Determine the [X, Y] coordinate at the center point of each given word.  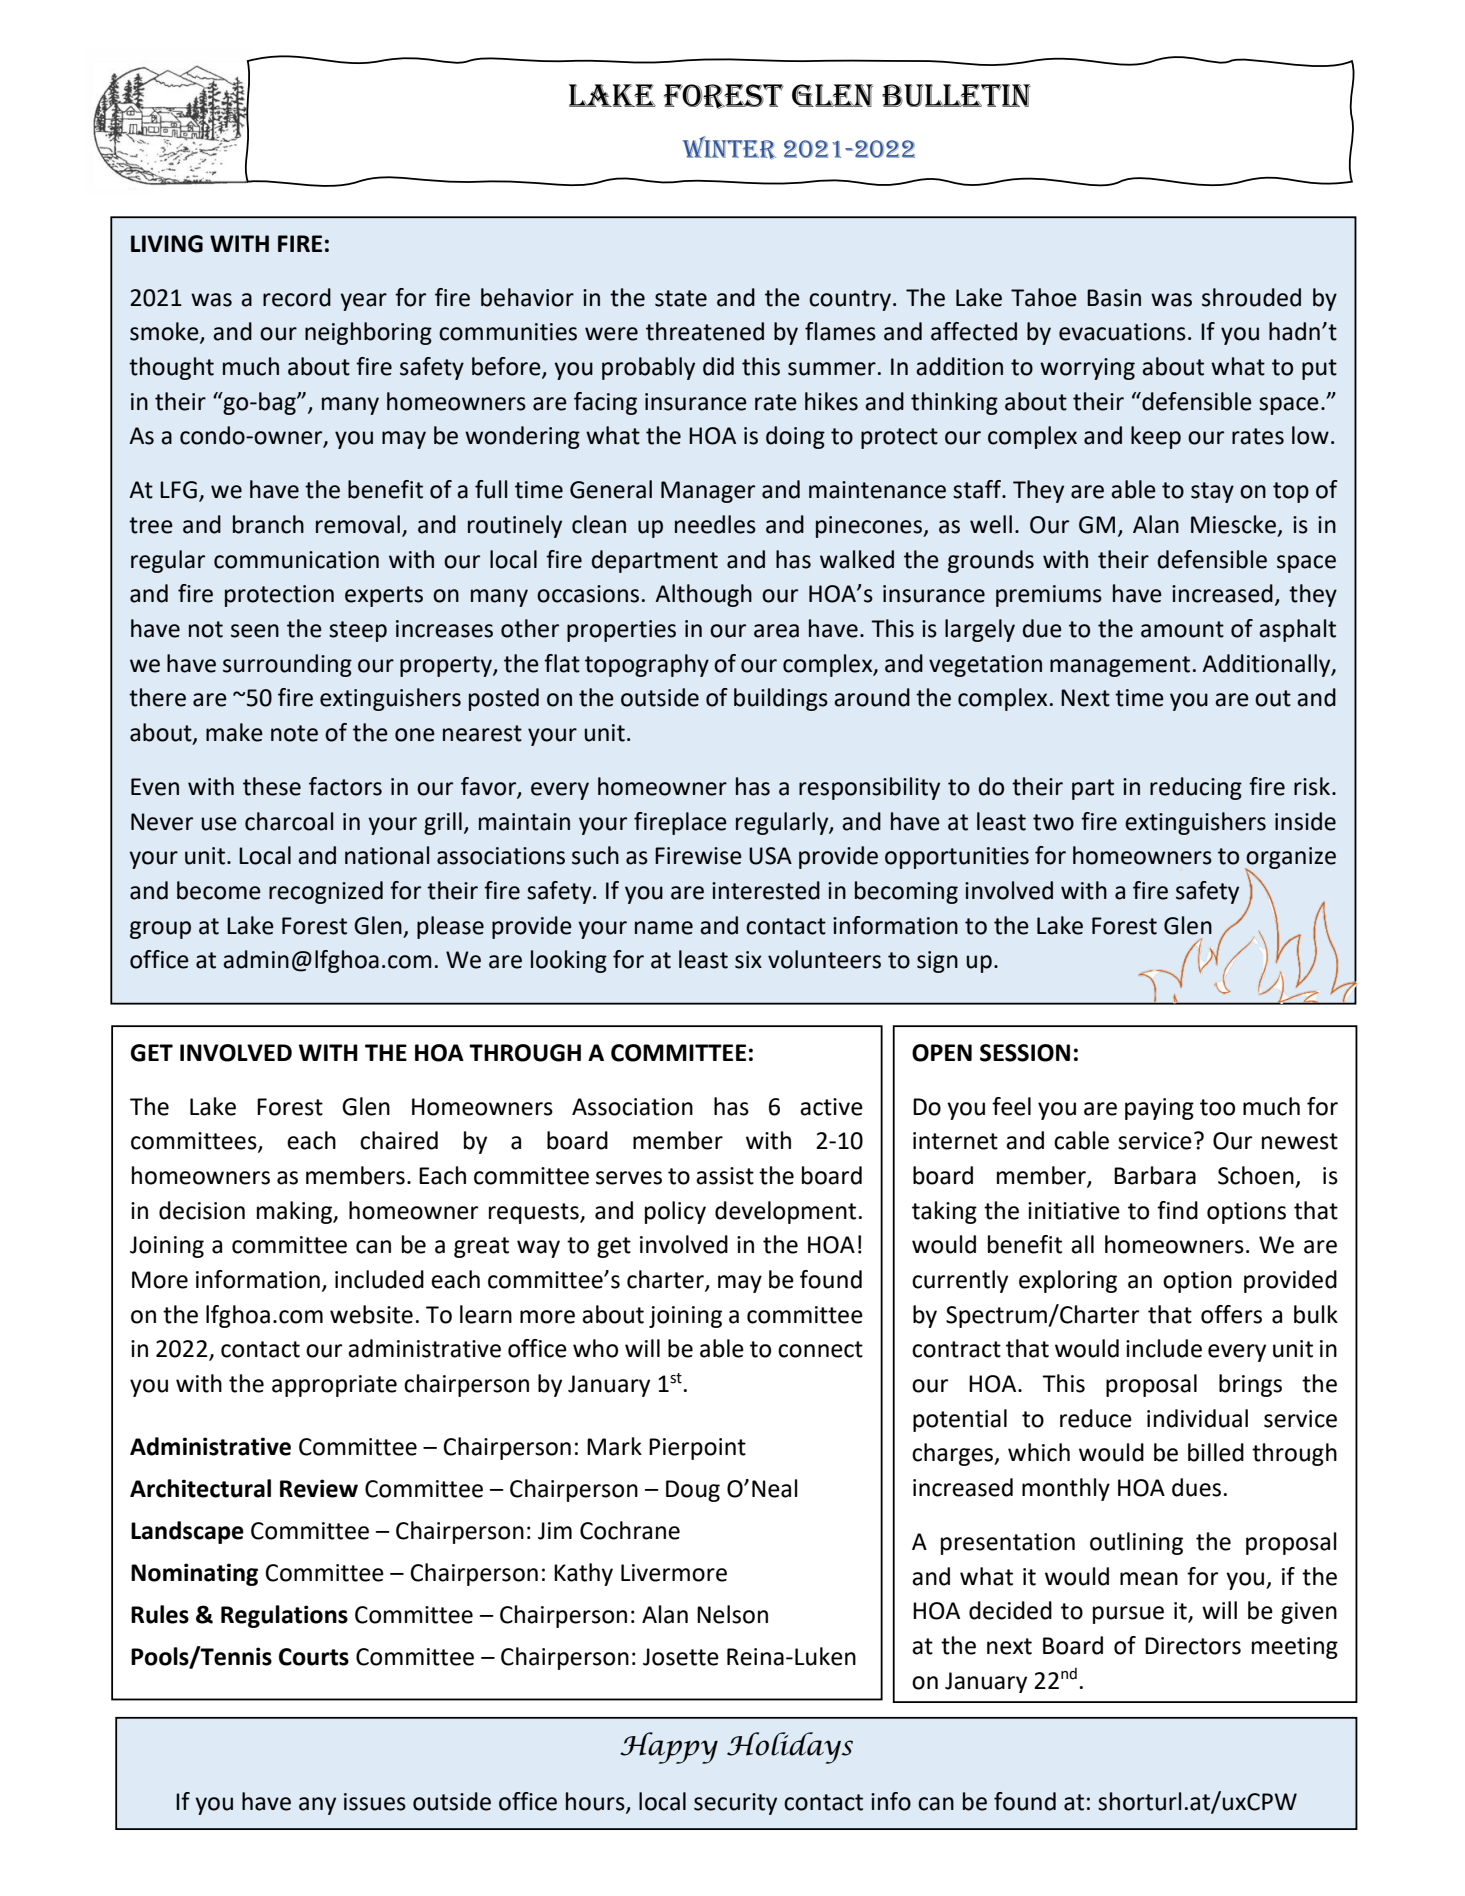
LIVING [167, 244]
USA [770, 856]
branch [268, 524]
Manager [708, 492]
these [272, 786]
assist [725, 1176]
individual [1197, 1418]
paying [1159, 1109]
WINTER [729, 148]
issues [375, 1802]
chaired [399, 1140]
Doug [693, 1491]
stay [1212, 492]
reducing [1196, 788]
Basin [1114, 298]
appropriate [334, 1386]
